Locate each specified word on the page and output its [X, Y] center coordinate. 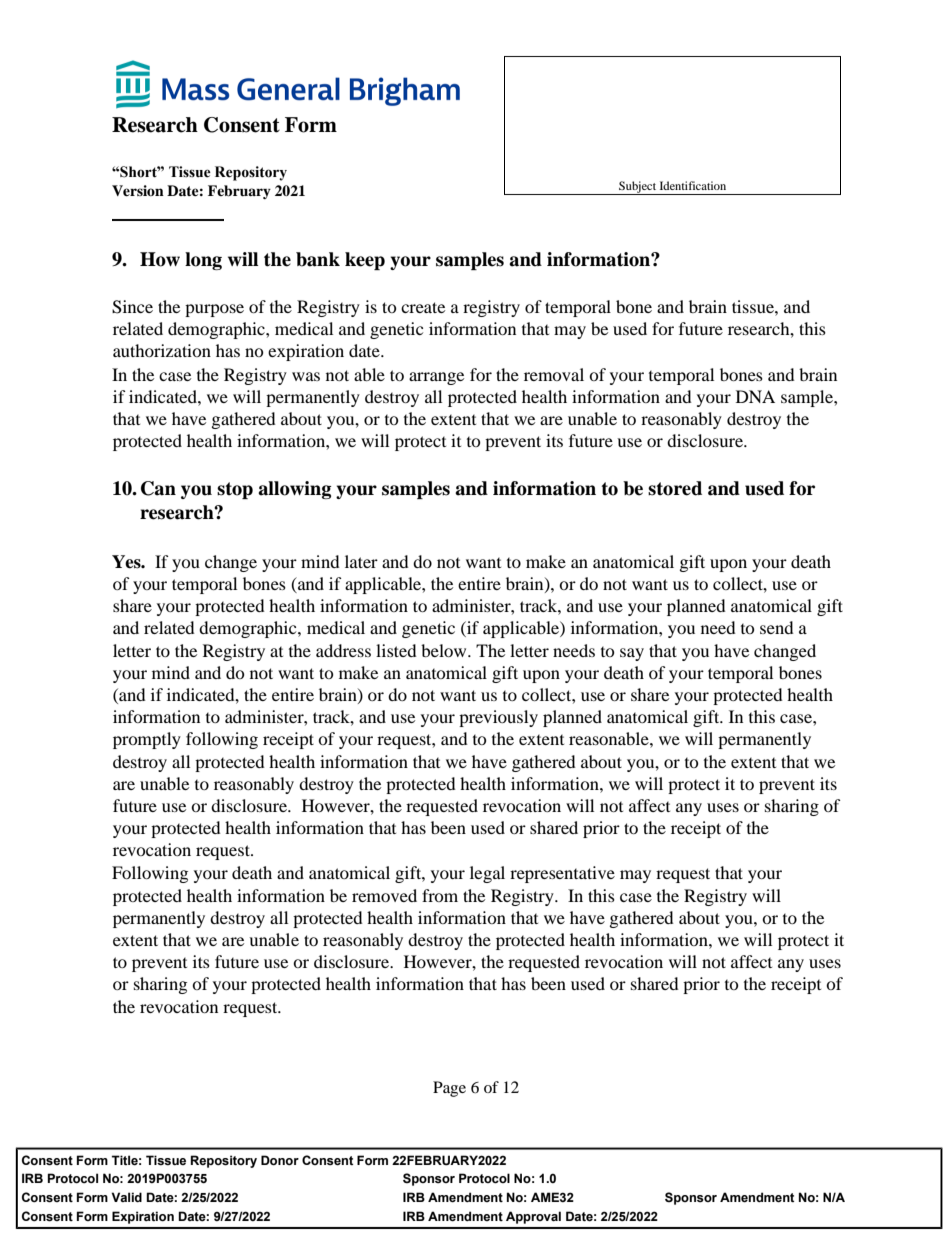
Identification [693, 185]
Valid [126, 1197]
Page [449, 1089]
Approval [533, 1217]
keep [365, 261]
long [203, 261]
